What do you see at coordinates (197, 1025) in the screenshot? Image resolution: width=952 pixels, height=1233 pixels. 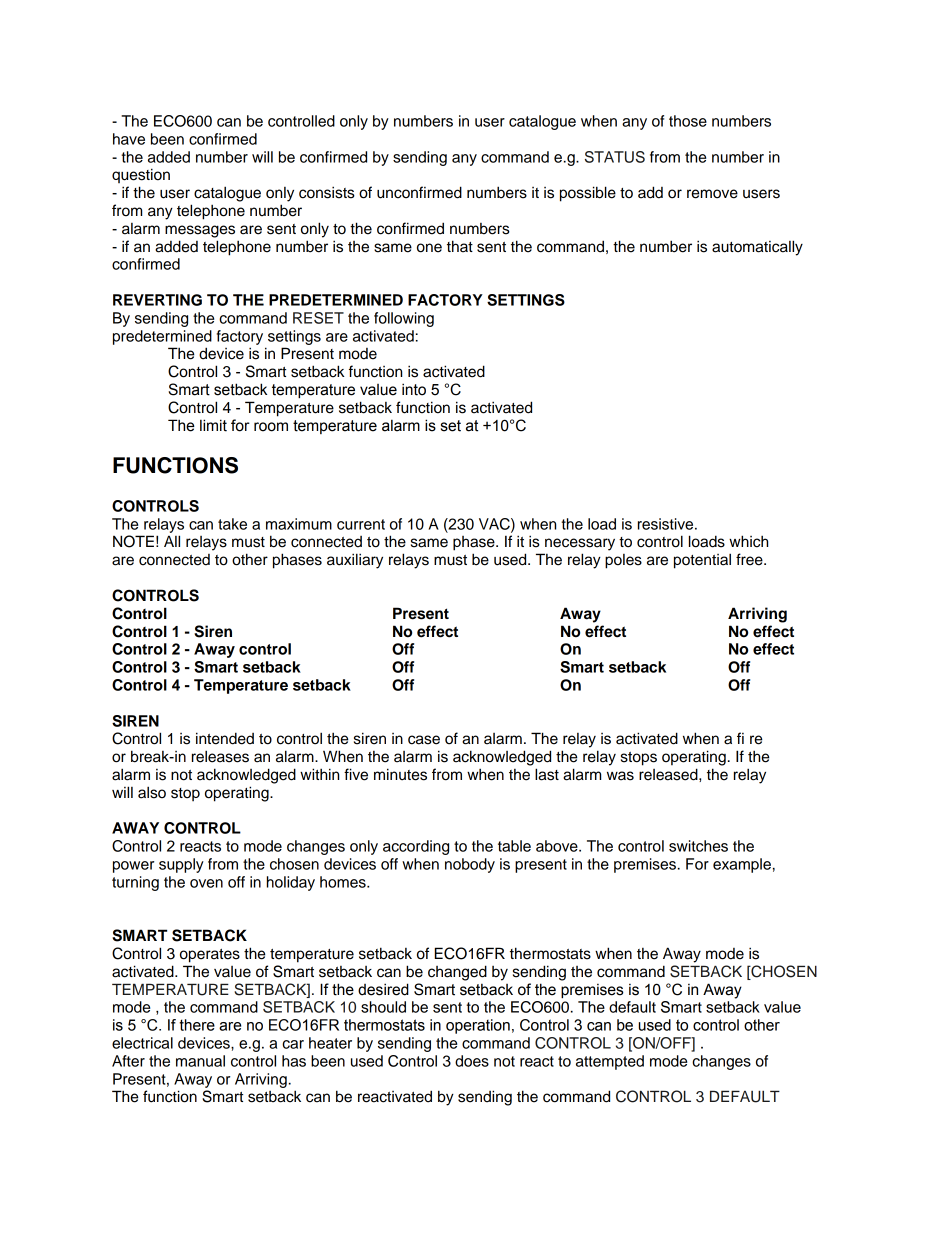 I see `there` at bounding box center [197, 1025].
